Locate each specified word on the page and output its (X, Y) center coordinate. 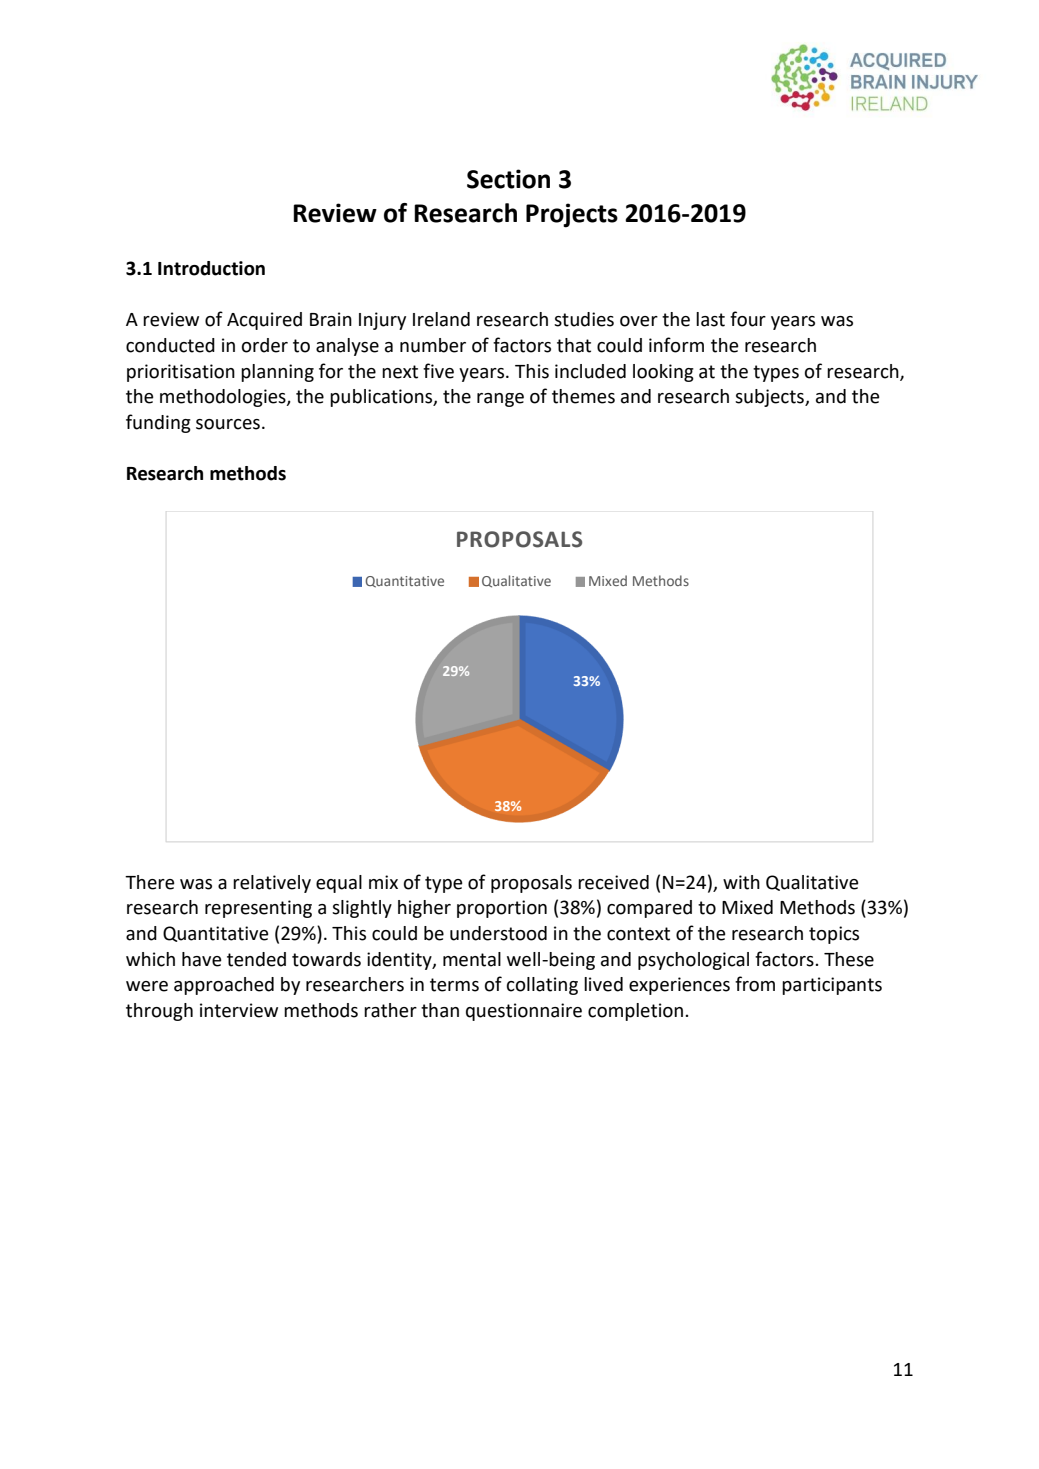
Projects (572, 215)
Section (508, 179)
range (500, 400)
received (613, 882)
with (741, 882)
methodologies (224, 398)
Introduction (211, 268)
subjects (770, 398)
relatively (272, 884)
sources (228, 424)
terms (454, 985)
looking (663, 373)
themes (583, 396)
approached (224, 986)
